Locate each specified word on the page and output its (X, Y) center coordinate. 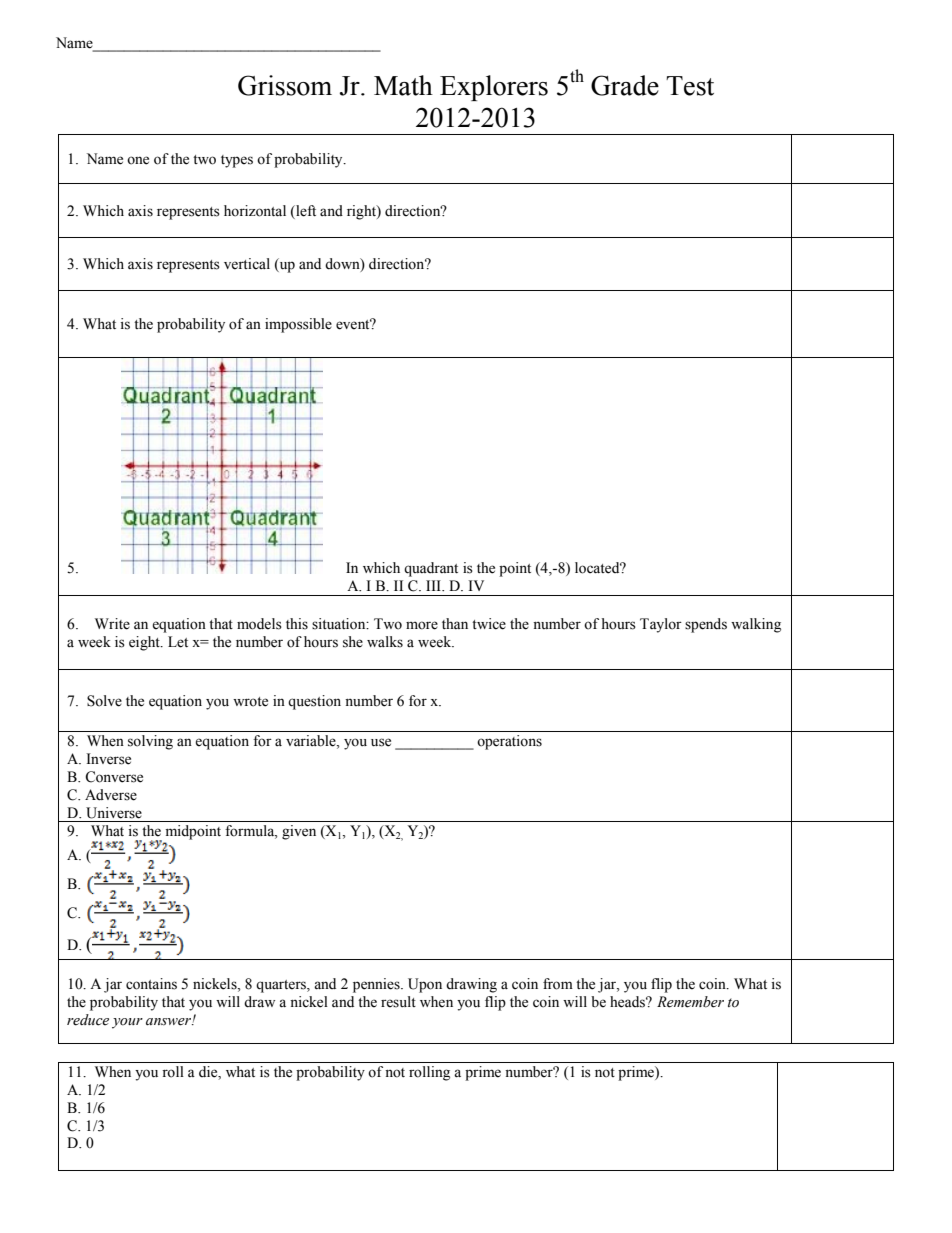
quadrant (431, 569)
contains (151, 984)
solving (150, 742)
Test (690, 86)
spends (706, 625)
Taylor (661, 625)
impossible (298, 325)
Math (403, 85)
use (381, 742)
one (138, 160)
